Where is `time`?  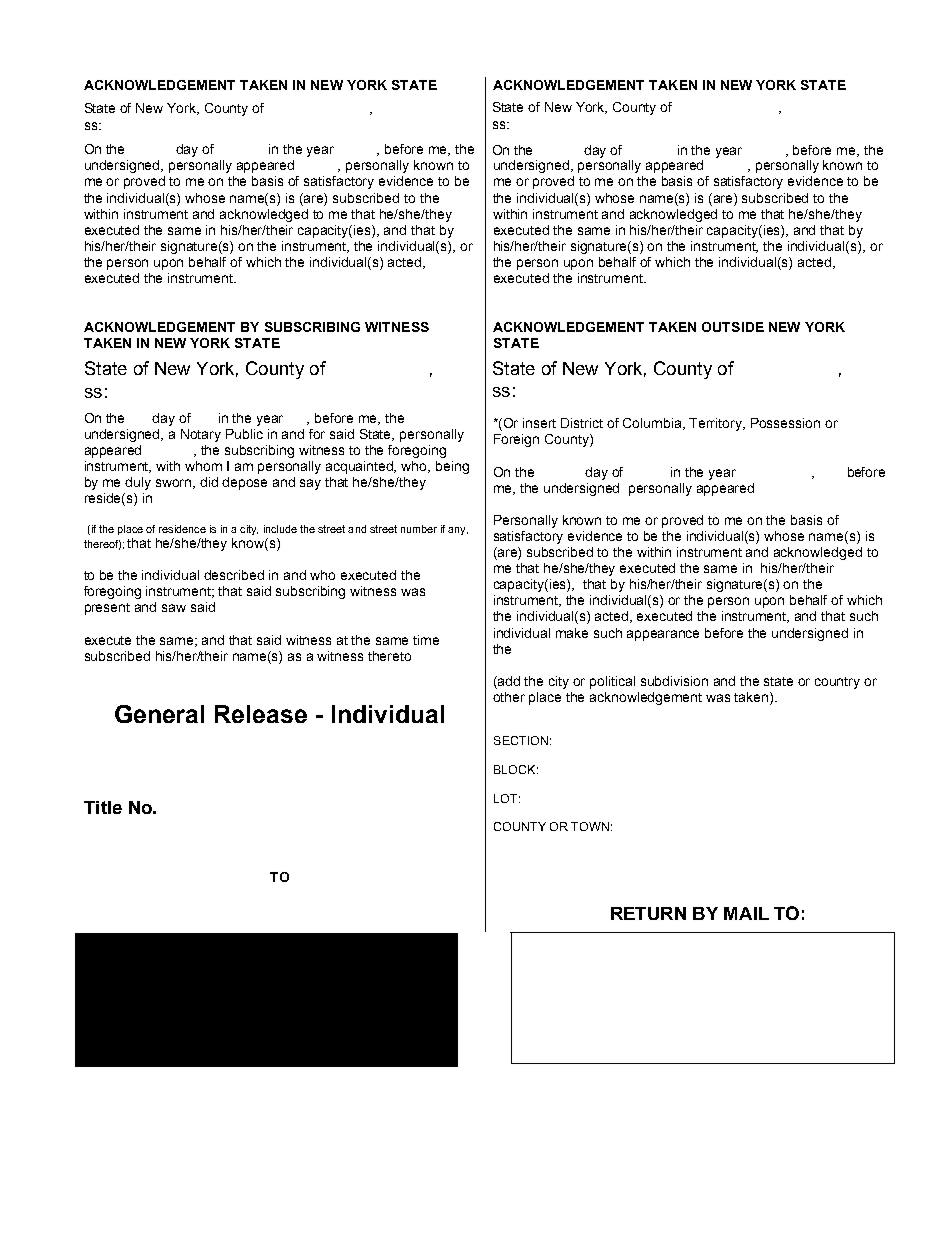
time is located at coordinates (426, 640).
